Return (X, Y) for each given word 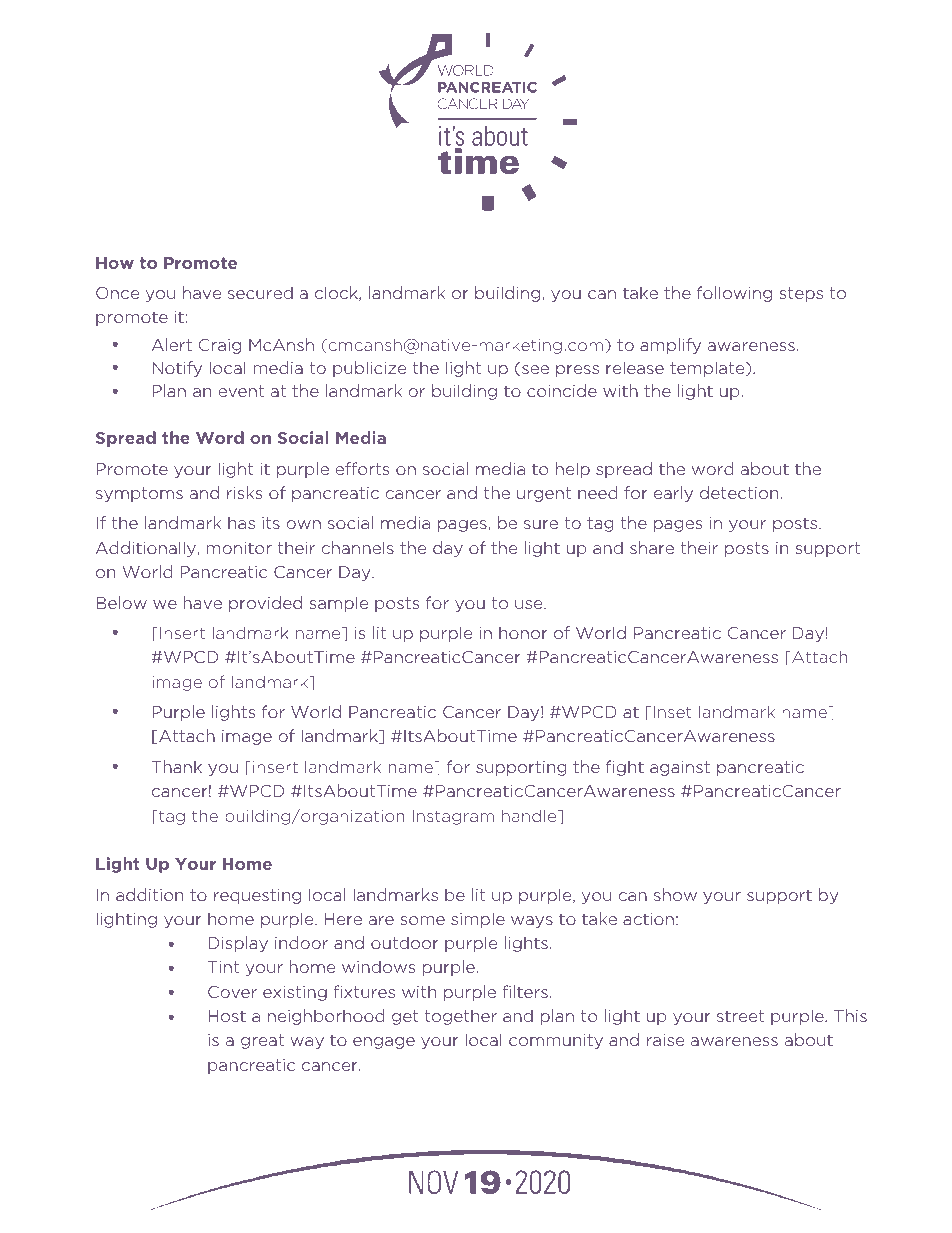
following (734, 294)
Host (227, 1016)
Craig (220, 346)
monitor (239, 548)
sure (541, 524)
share (652, 547)
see (535, 369)
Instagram (453, 817)
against (680, 768)
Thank (177, 766)
